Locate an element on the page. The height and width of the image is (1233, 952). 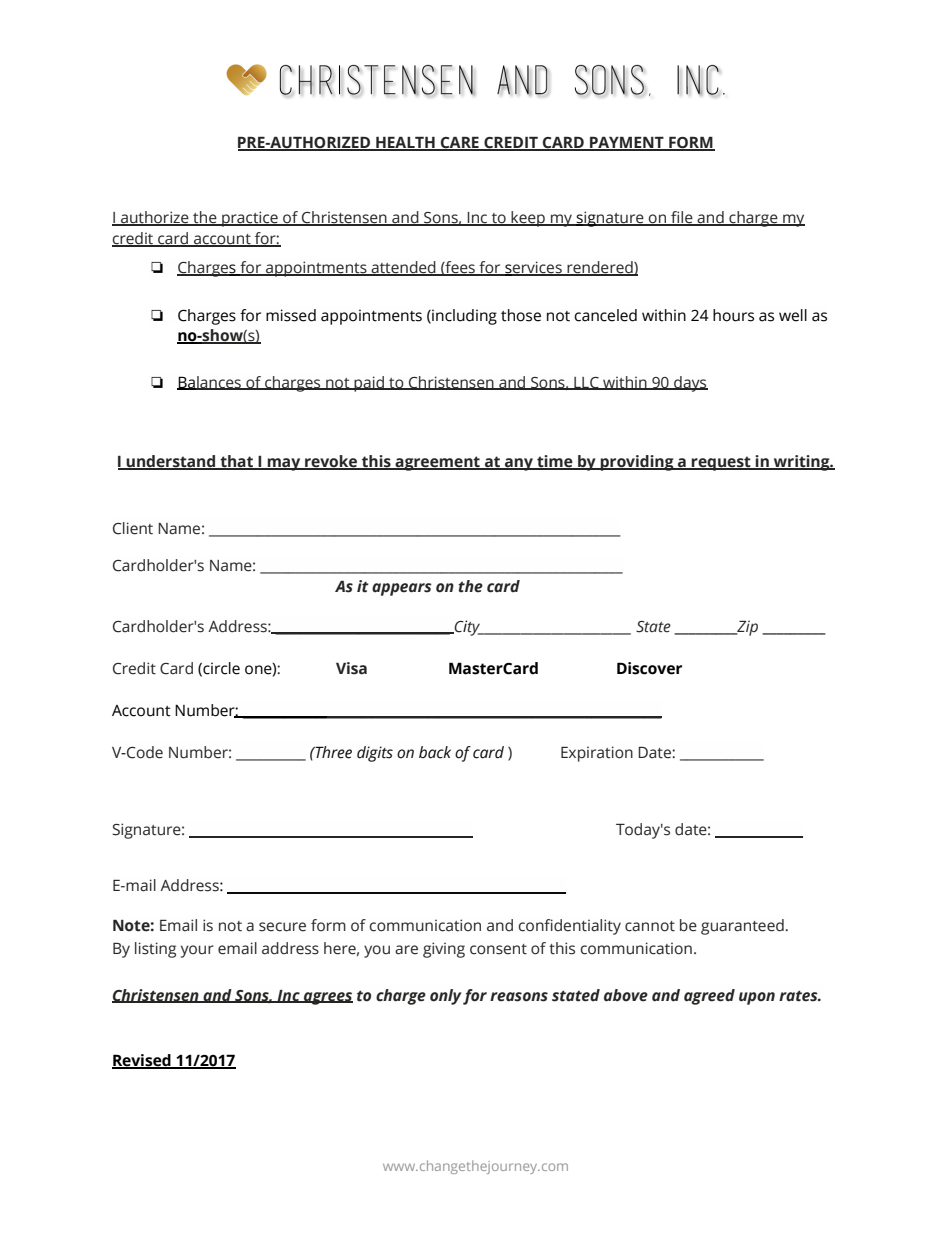
agreed is located at coordinates (709, 997).
